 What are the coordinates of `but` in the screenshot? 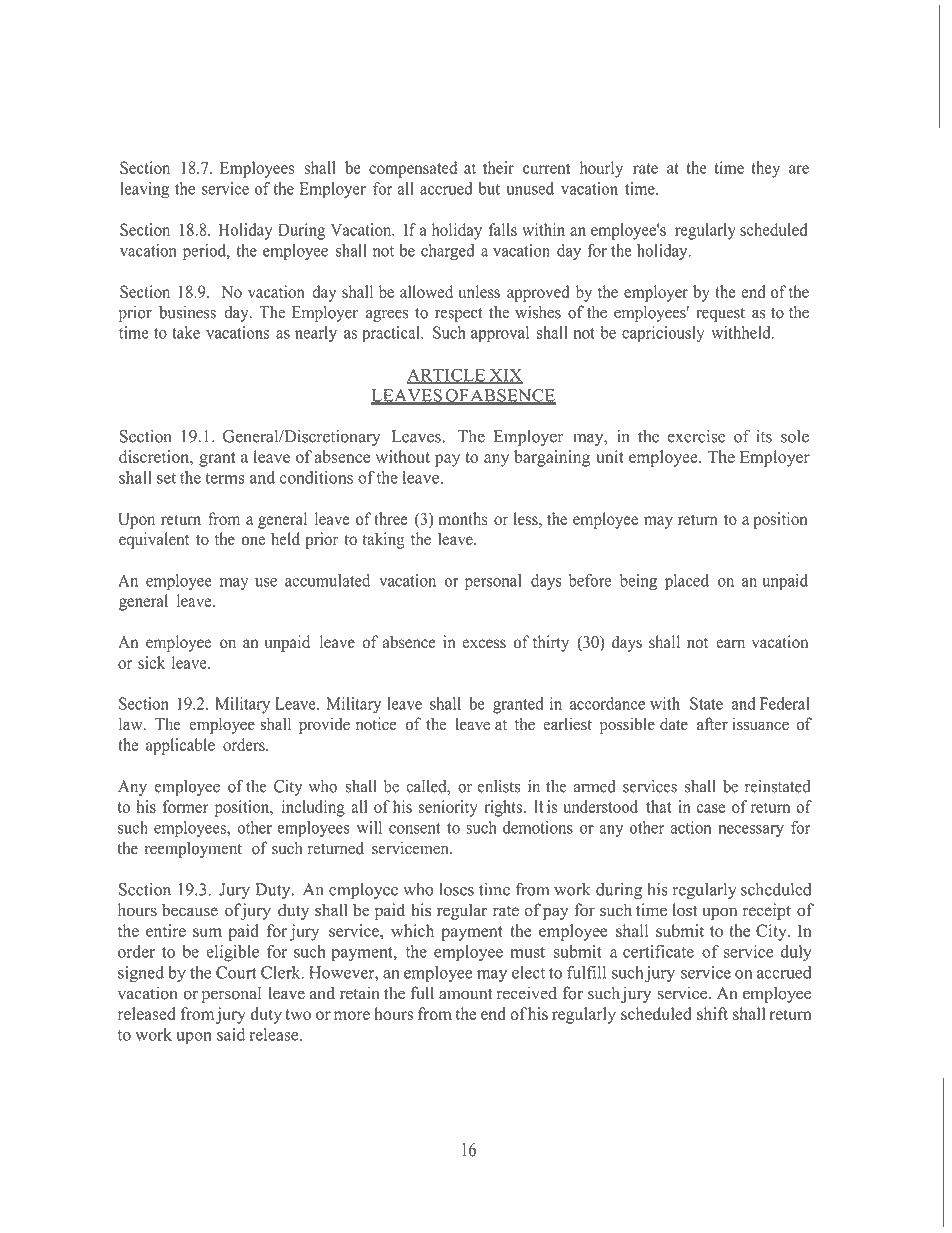 It's located at (489, 188).
